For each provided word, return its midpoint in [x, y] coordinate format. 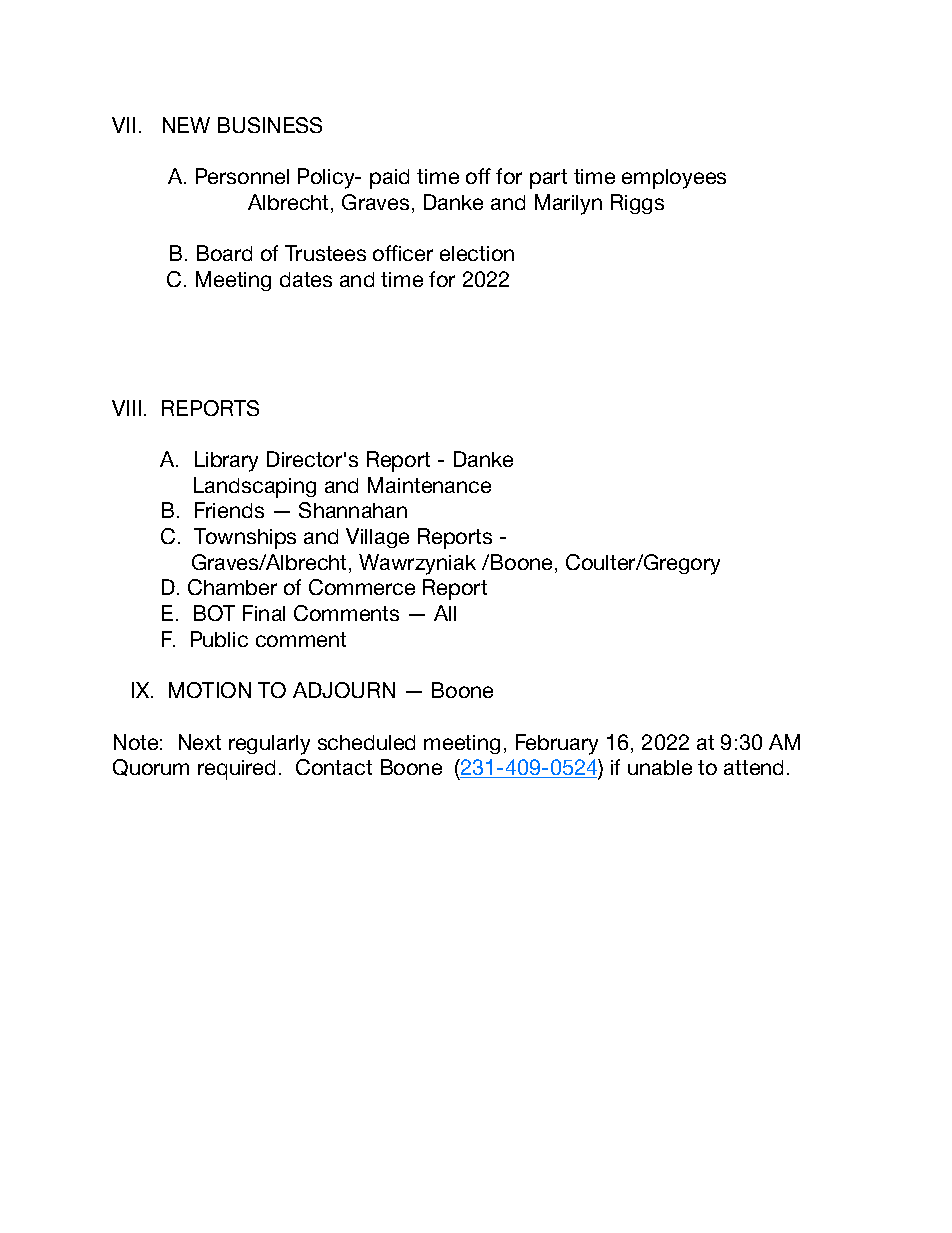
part [548, 179]
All [445, 613]
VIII [126, 408]
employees [674, 179]
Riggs [637, 204]
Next [200, 742]
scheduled [366, 742]
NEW [186, 125]
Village [377, 538]
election [477, 253]
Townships [245, 538]
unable [660, 767]
